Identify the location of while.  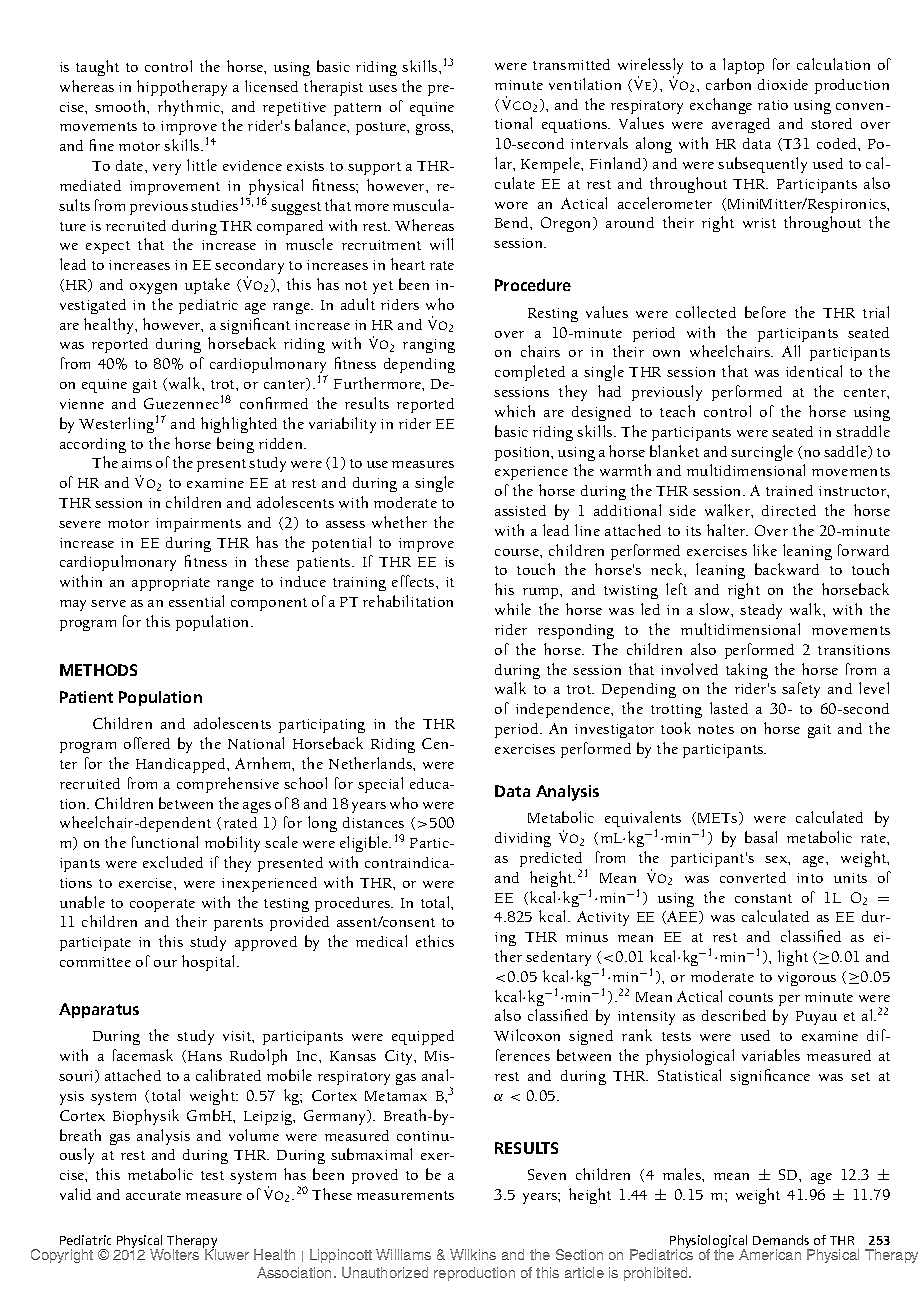
(513, 609).
